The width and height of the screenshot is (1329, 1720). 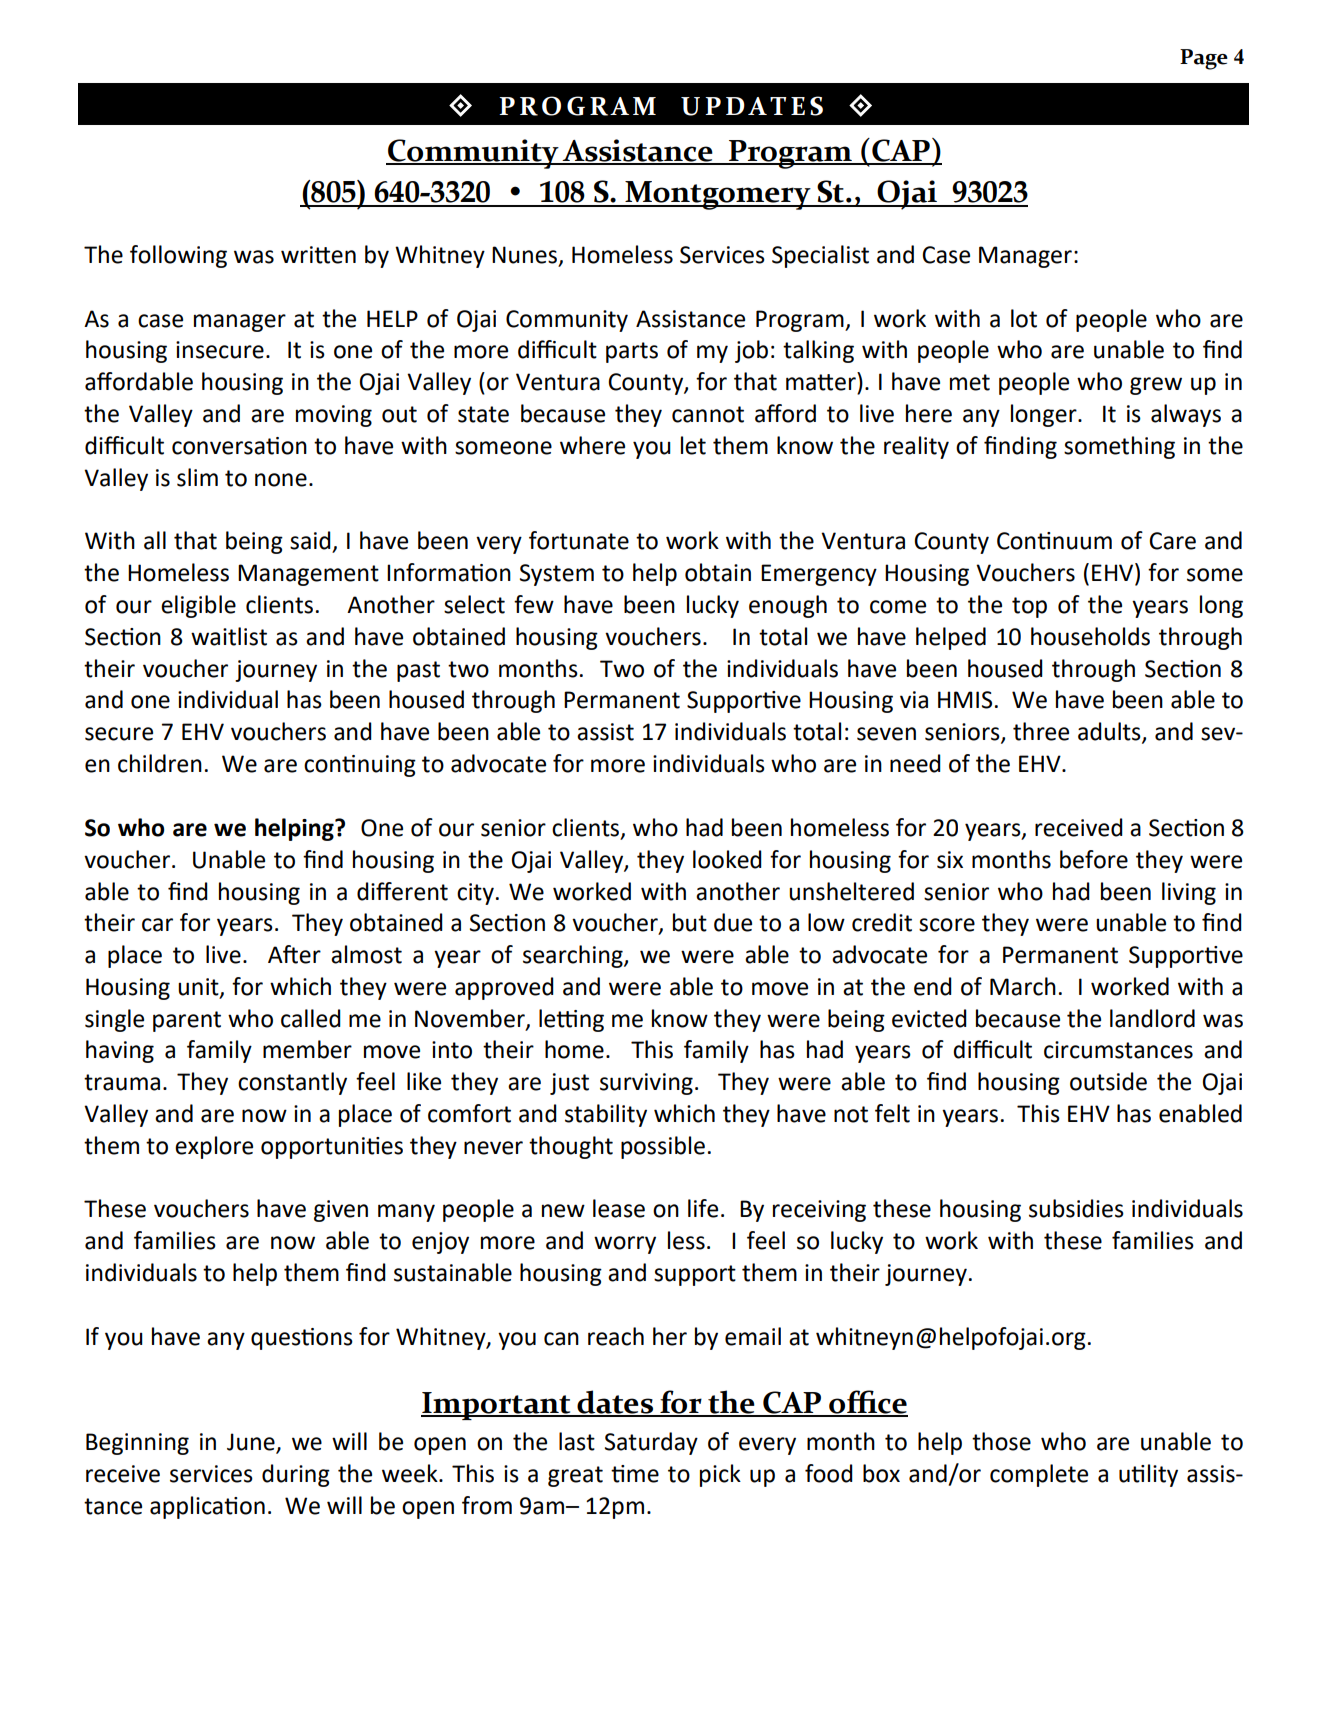 What do you see at coordinates (252, 1443) in the screenshot?
I see `June` at bounding box center [252, 1443].
